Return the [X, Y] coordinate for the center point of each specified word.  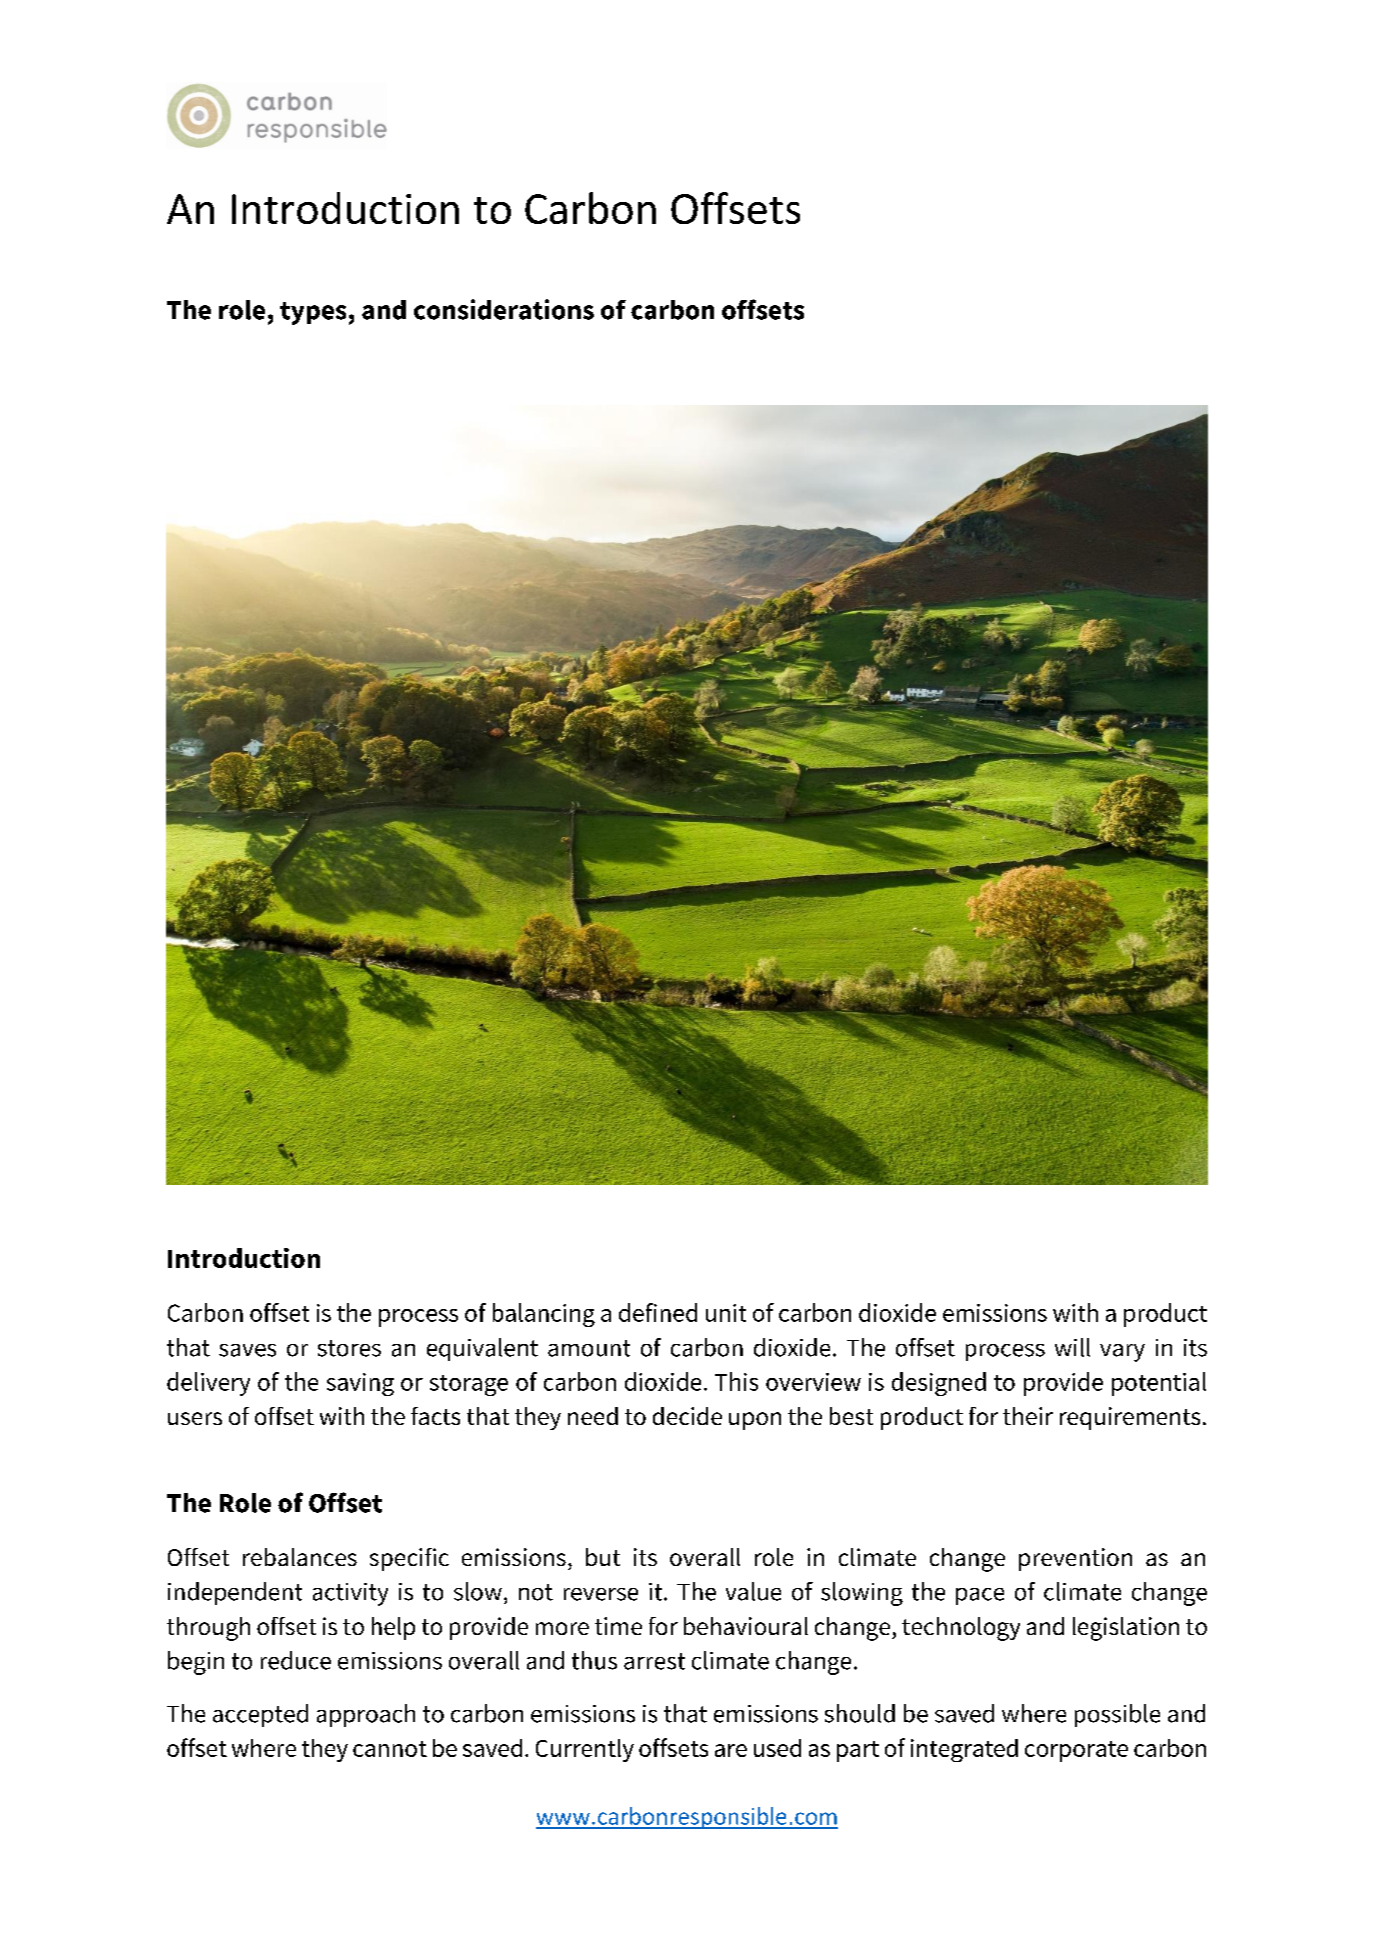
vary [1122, 1353]
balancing [544, 1315]
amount [589, 1348]
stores [349, 1348]
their [1028, 1416]
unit [726, 1313]
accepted [260, 1715]
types [313, 313]
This [736, 1381]
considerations [504, 309]
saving [360, 1384]
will [1072, 1347]
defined [658, 1312]
